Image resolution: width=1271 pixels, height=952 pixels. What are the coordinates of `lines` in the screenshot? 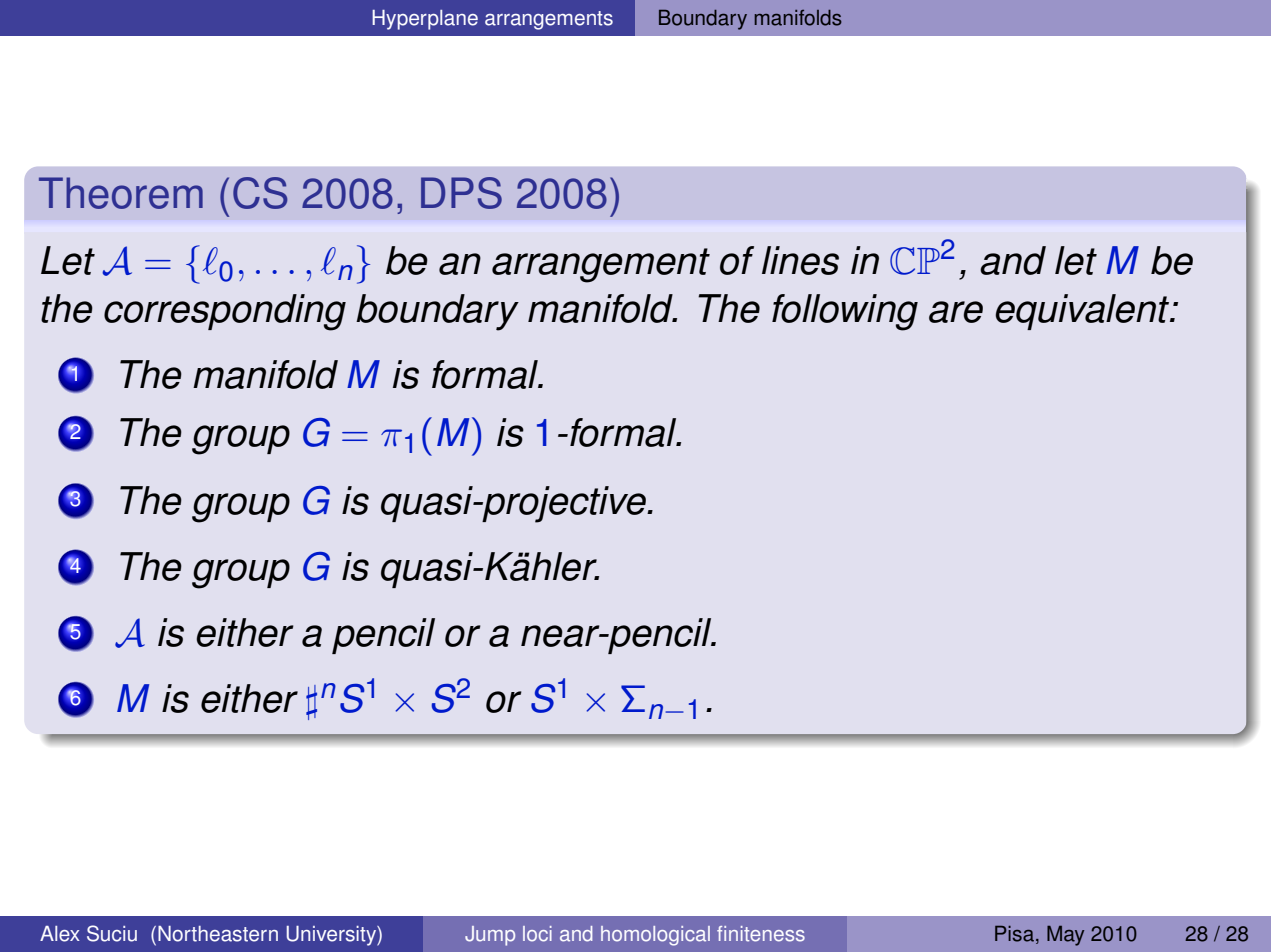 It's located at (800, 260).
